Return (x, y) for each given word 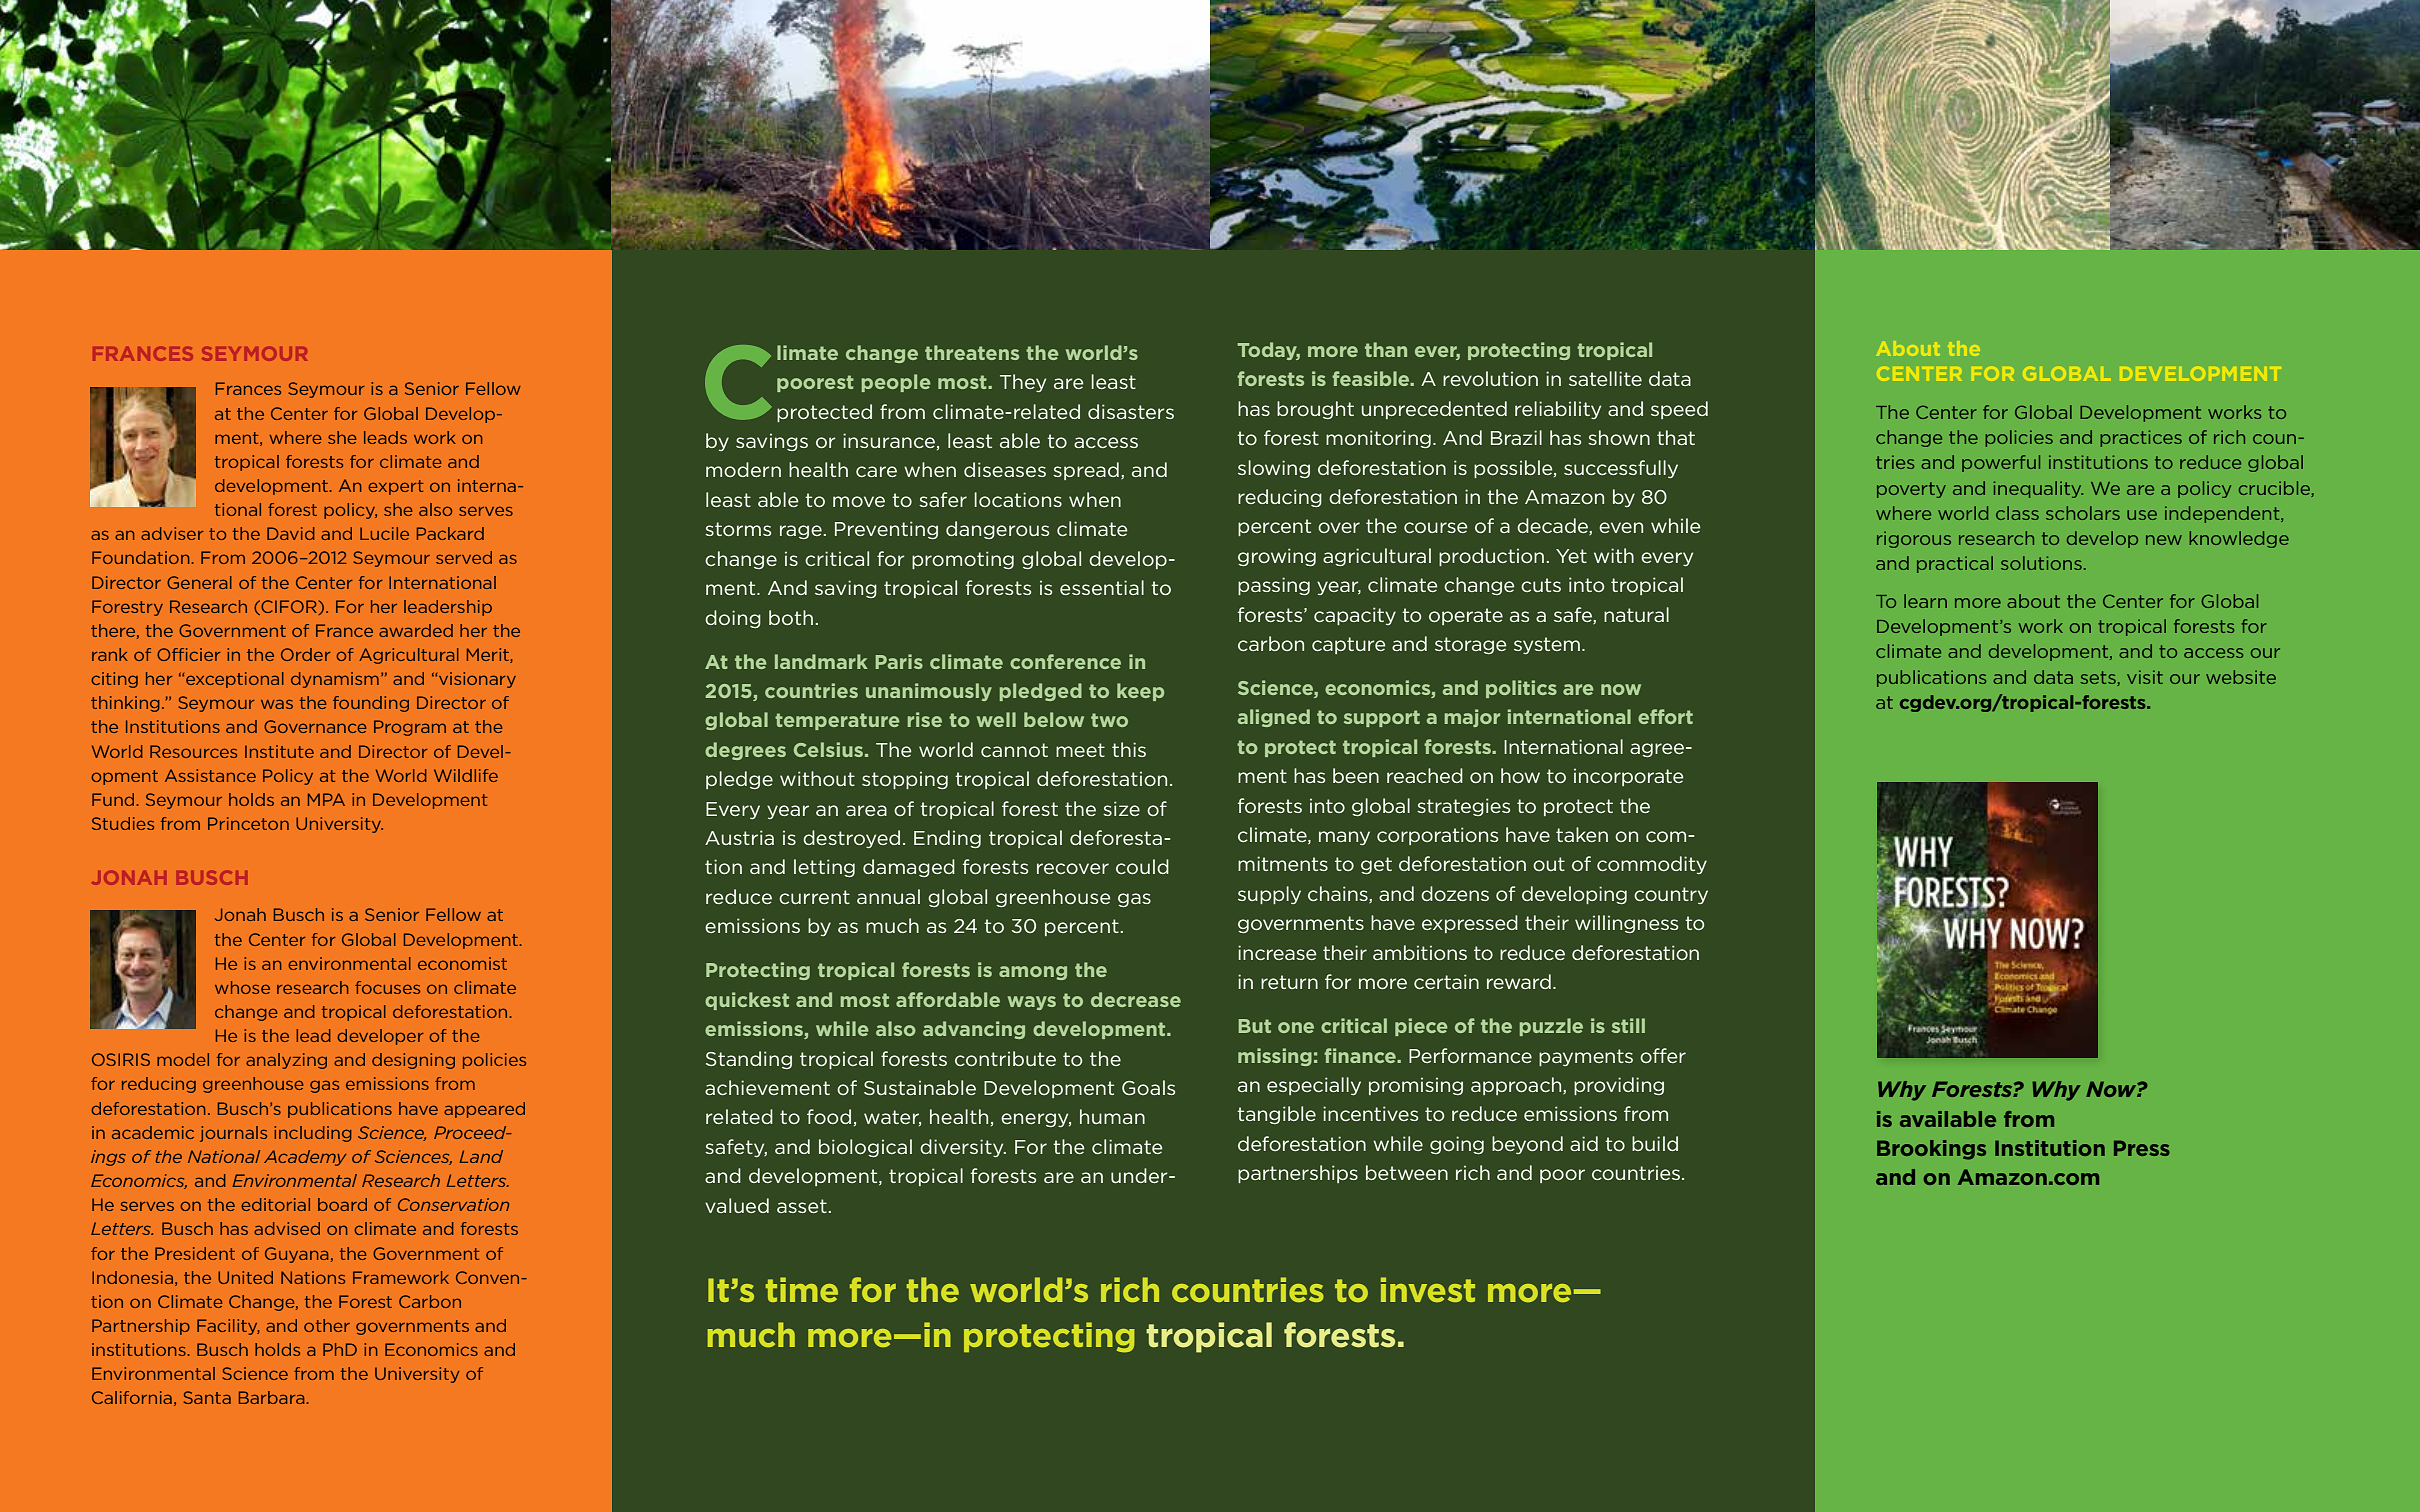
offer (1663, 1055)
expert (396, 487)
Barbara (271, 1397)
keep (1140, 692)
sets (2099, 678)
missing (1275, 1057)
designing (413, 1061)
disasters (1131, 411)
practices (2141, 438)
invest (1428, 1289)
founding (371, 704)
